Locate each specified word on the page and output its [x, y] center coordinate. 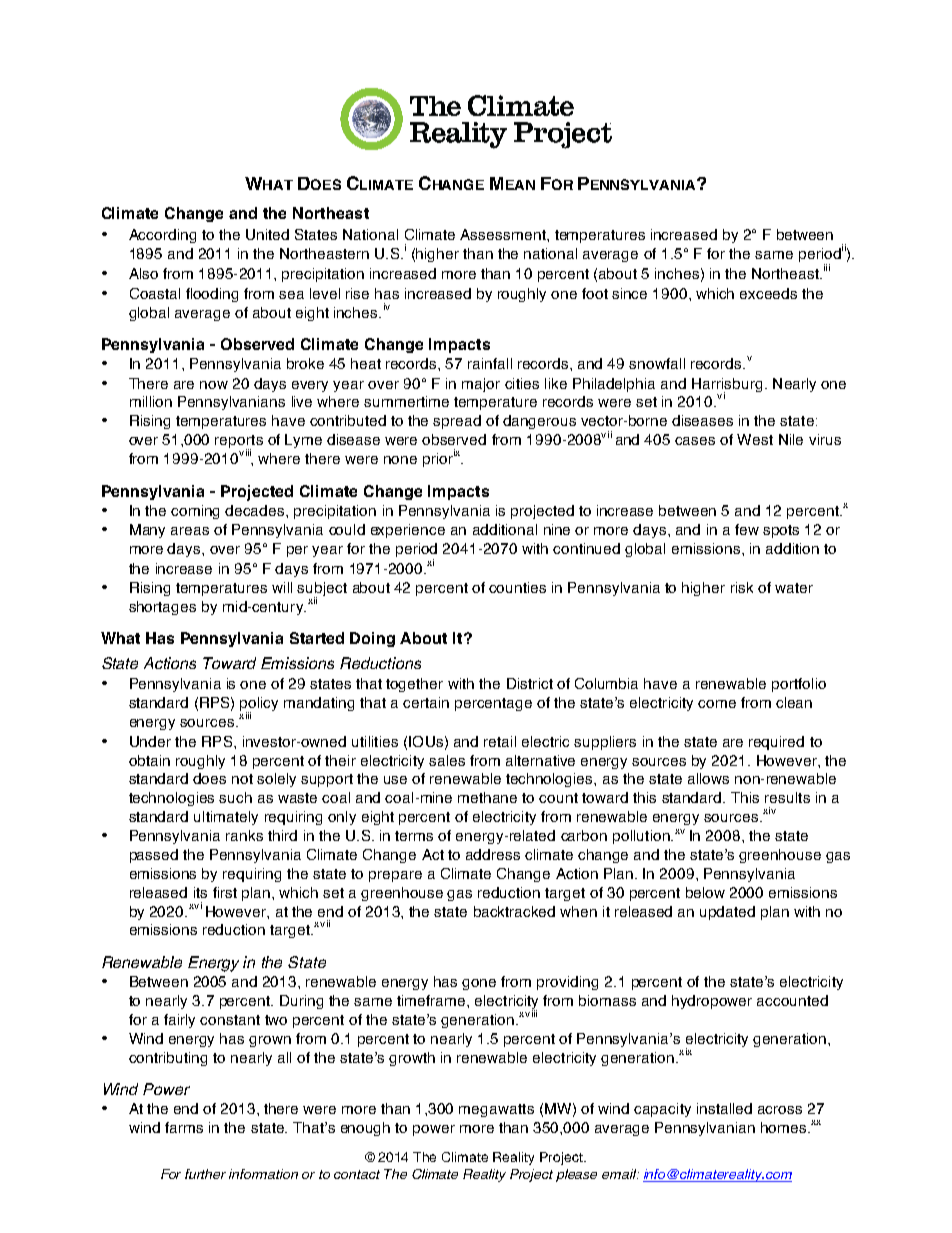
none [400, 460]
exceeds [768, 293]
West [755, 439]
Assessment [504, 234]
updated [727, 913]
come [717, 704]
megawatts [496, 1110]
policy [259, 705]
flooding [212, 295]
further [205, 1174]
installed [724, 1108]
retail [500, 741]
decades [256, 510]
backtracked [514, 911]
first [225, 892]
